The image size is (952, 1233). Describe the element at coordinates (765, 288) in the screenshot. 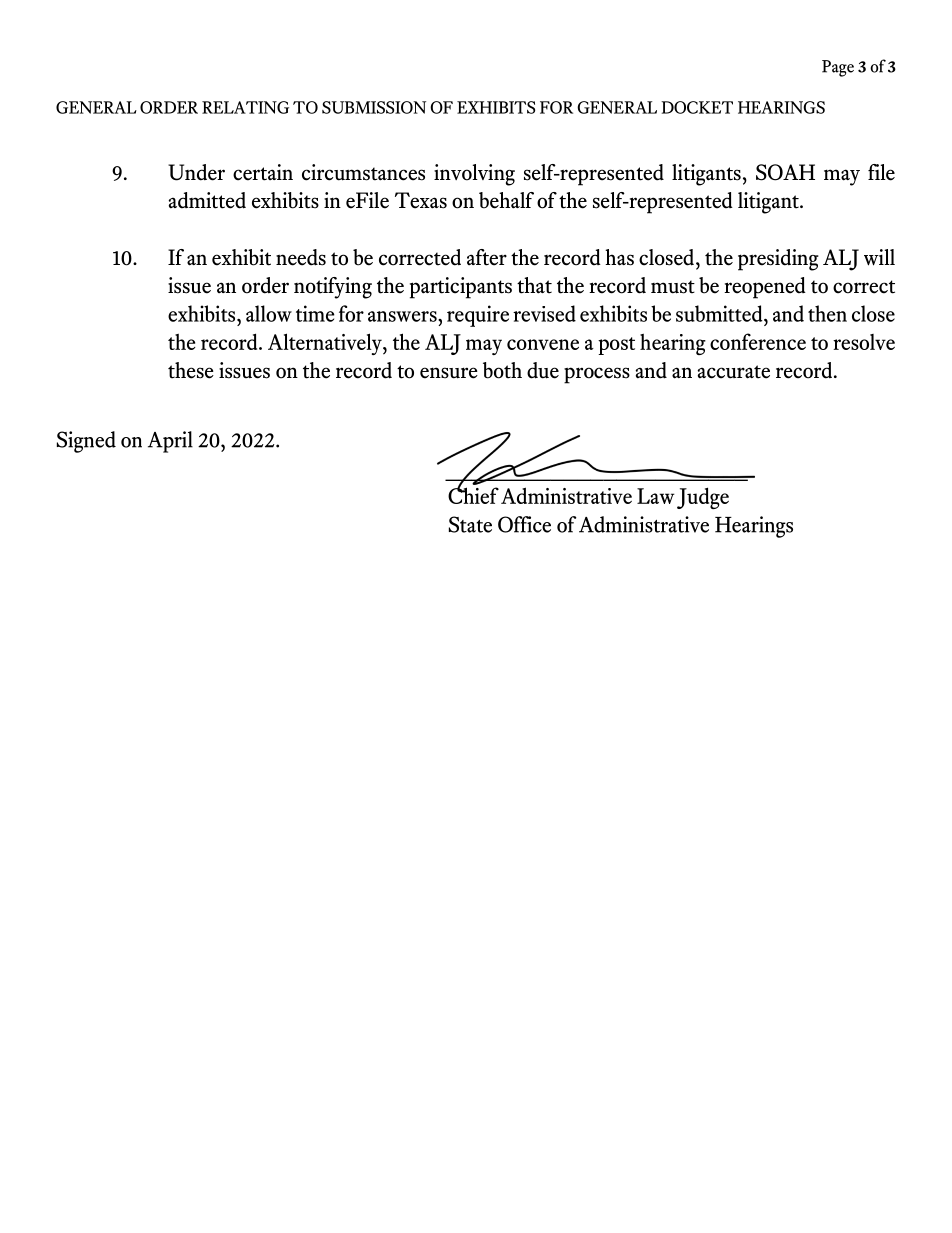

I see `reopened` at that location.
